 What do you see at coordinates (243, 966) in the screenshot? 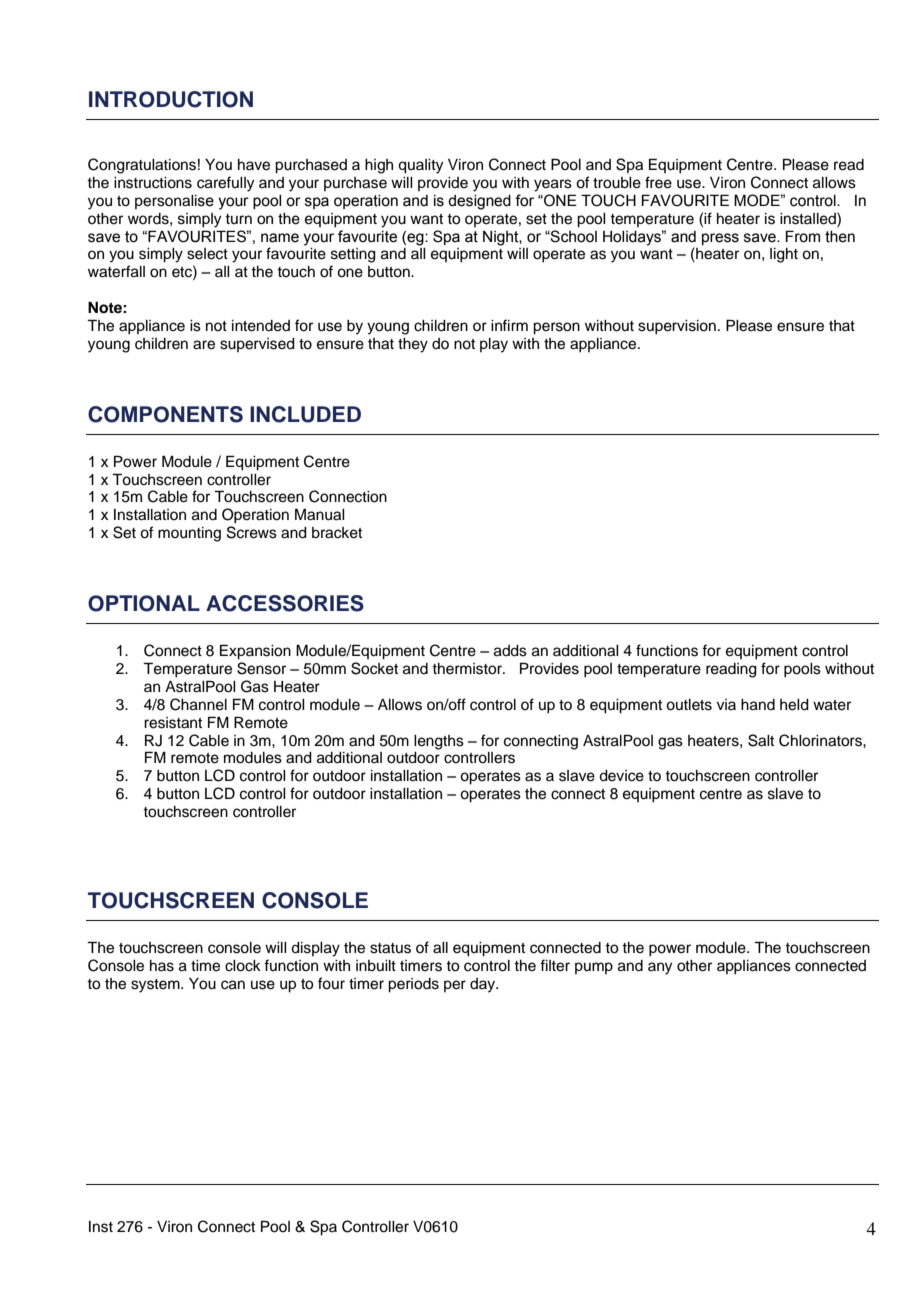
I see `clock` at bounding box center [243, 966].
